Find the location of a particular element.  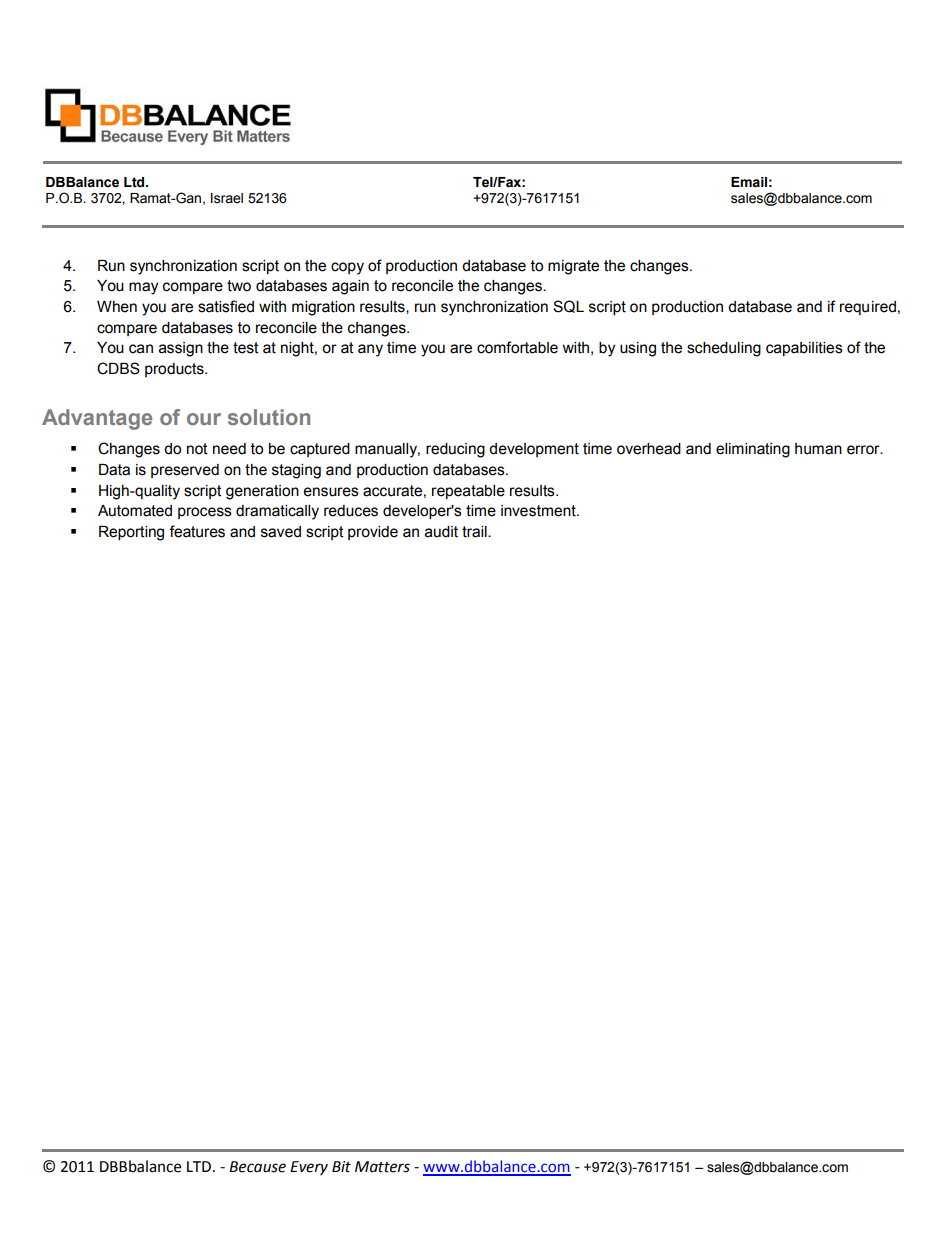

required is located at coordinates (868, 308).
